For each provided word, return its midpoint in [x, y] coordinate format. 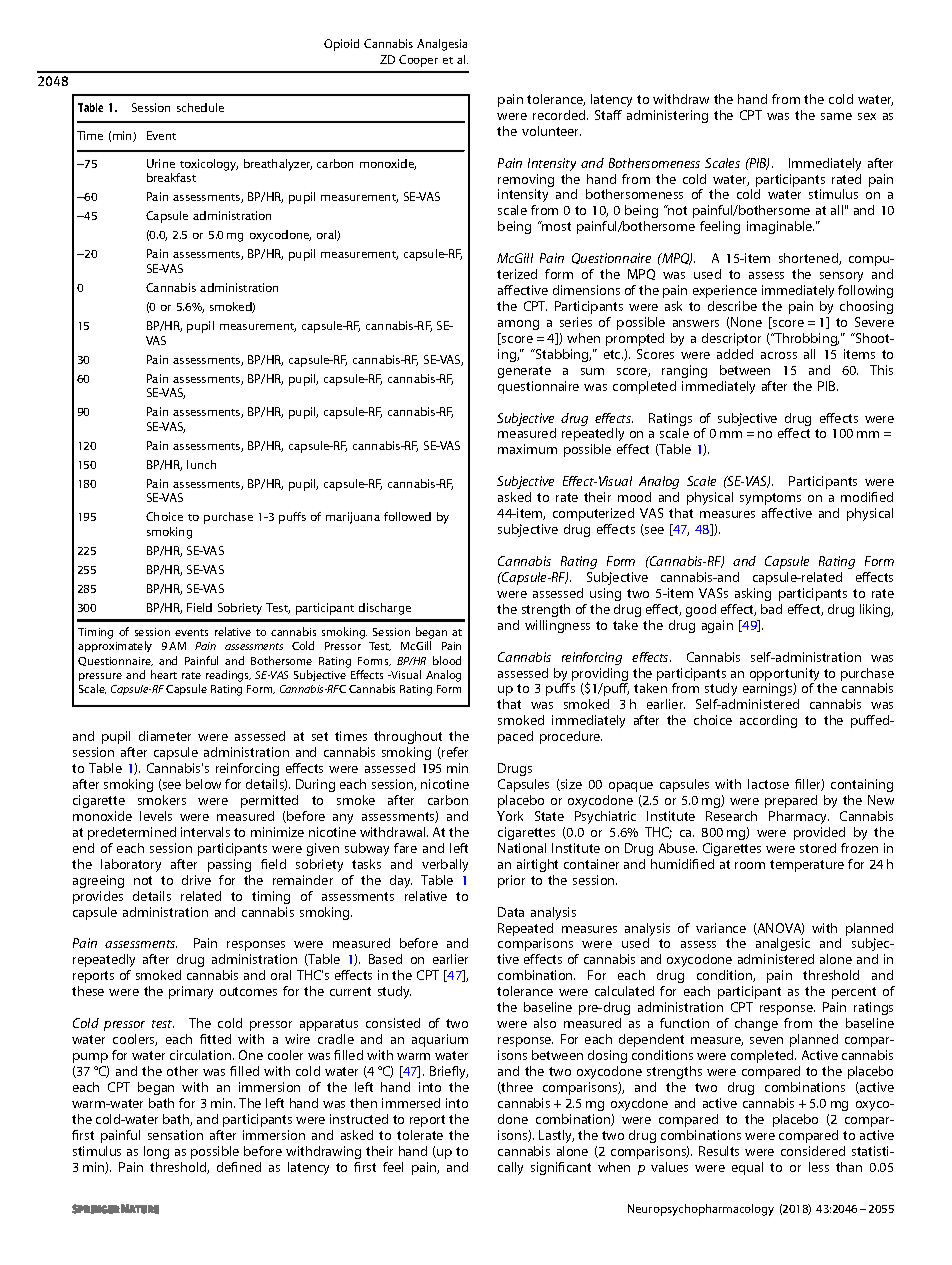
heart [164, 674]
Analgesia [442, 45]
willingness [557, 626]
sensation [175, 1135]
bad [771, 609]
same [836, 116]
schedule [200, 107]
